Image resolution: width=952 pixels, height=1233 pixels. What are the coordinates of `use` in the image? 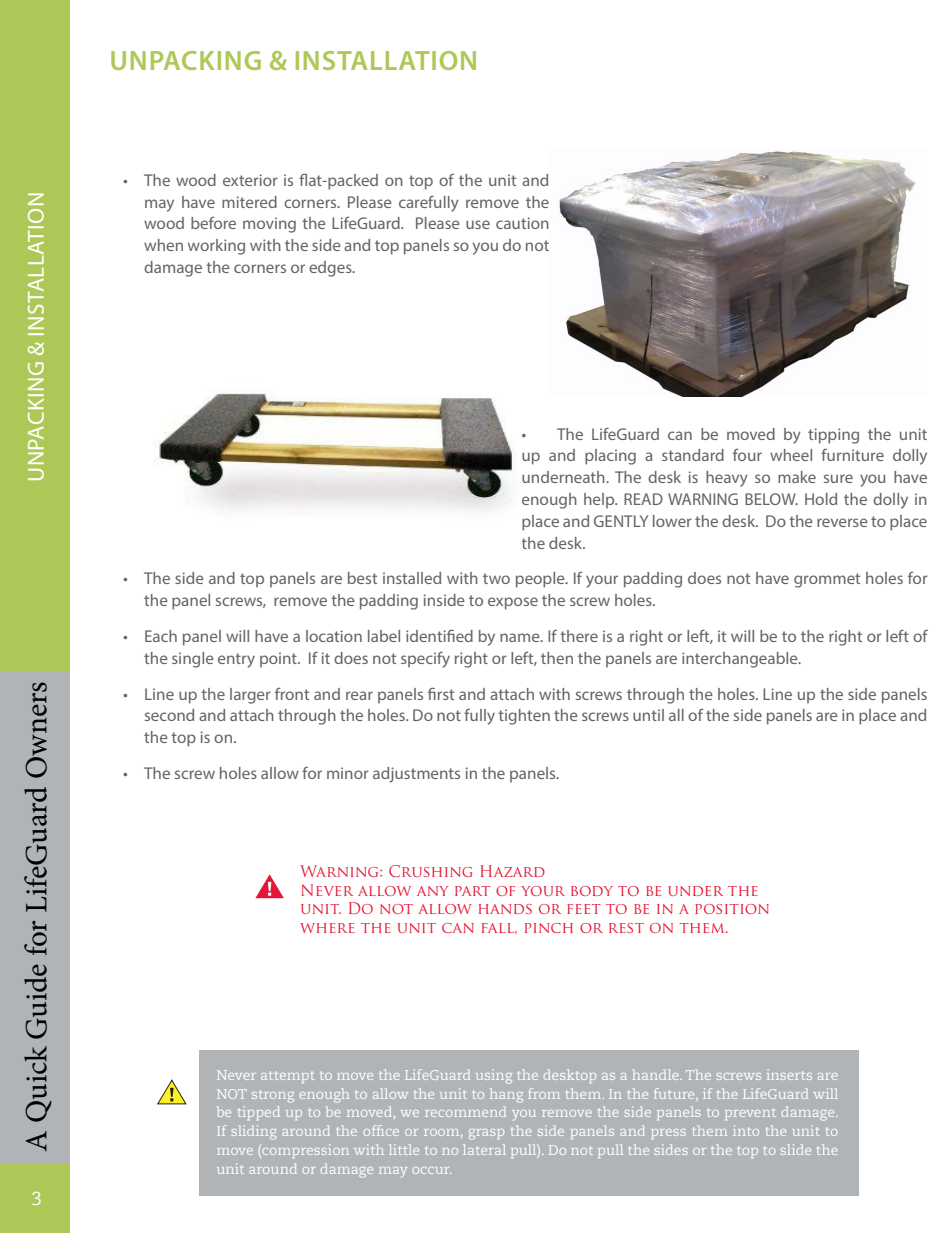 It's located at (478, 224).
